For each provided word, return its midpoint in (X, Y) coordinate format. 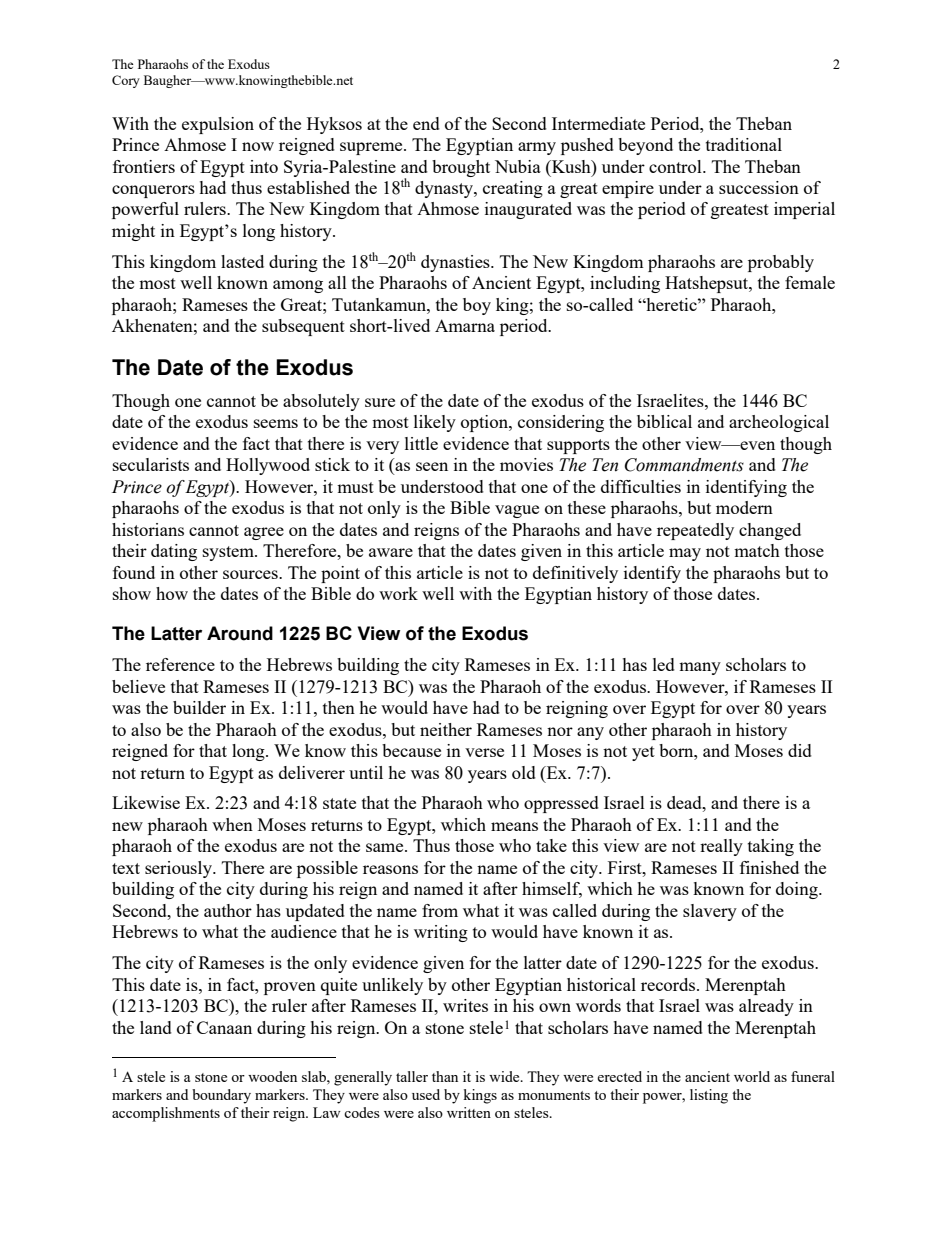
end (426, 123)
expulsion (218, 125)
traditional (744, 144)
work (398, 593)
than (445, 1076)
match (757, 550)
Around (240, 633)
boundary (221, 1096)
